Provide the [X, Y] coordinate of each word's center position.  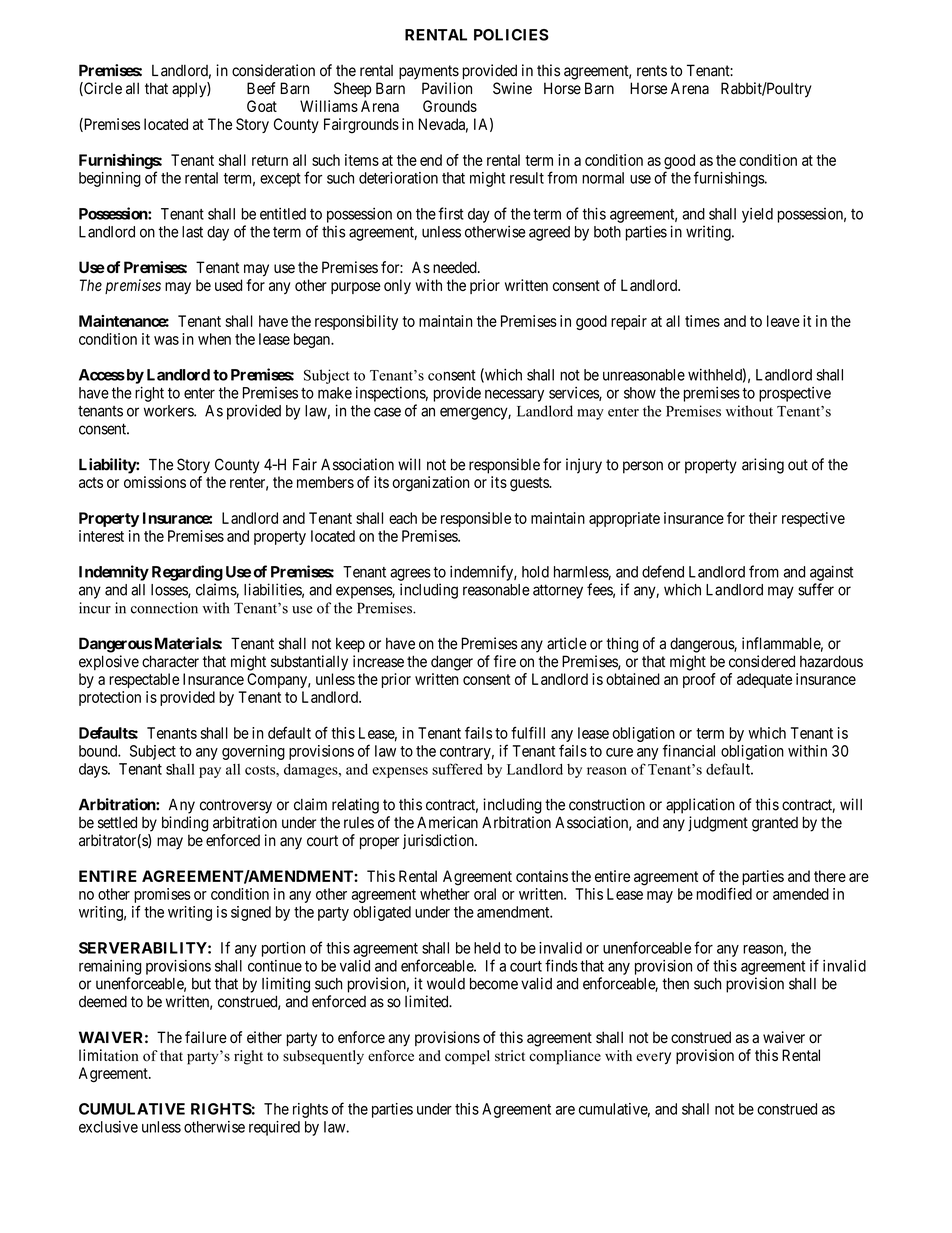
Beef [261, 88]
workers [169, 411]
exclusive [108, 1127]
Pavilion [447, 88]
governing [253, 752]
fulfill [528, 732]
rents [652, 71]
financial [689, 750]
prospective [795, 394]
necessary [514, 395]
